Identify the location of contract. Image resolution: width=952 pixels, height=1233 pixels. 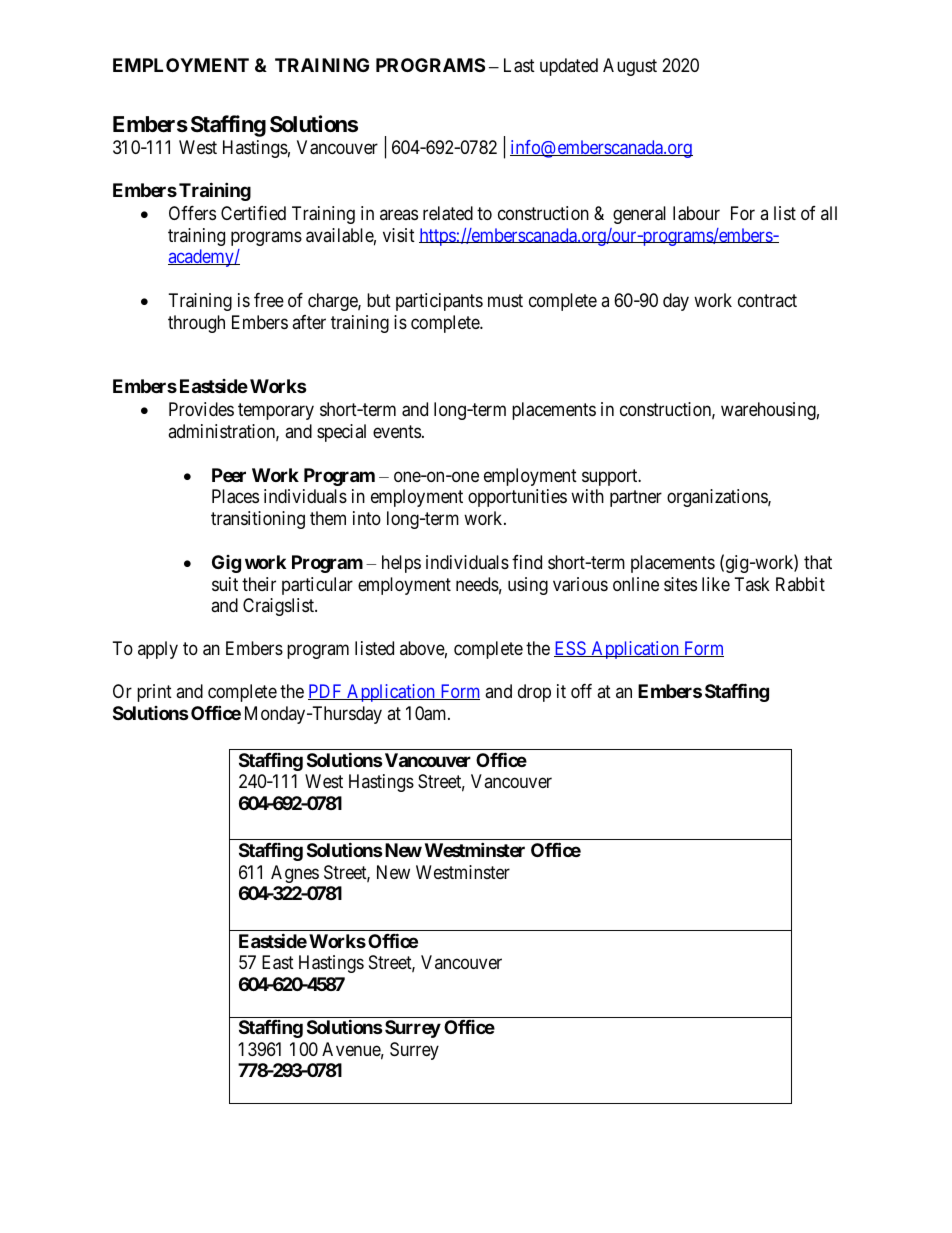
(767, 301).
